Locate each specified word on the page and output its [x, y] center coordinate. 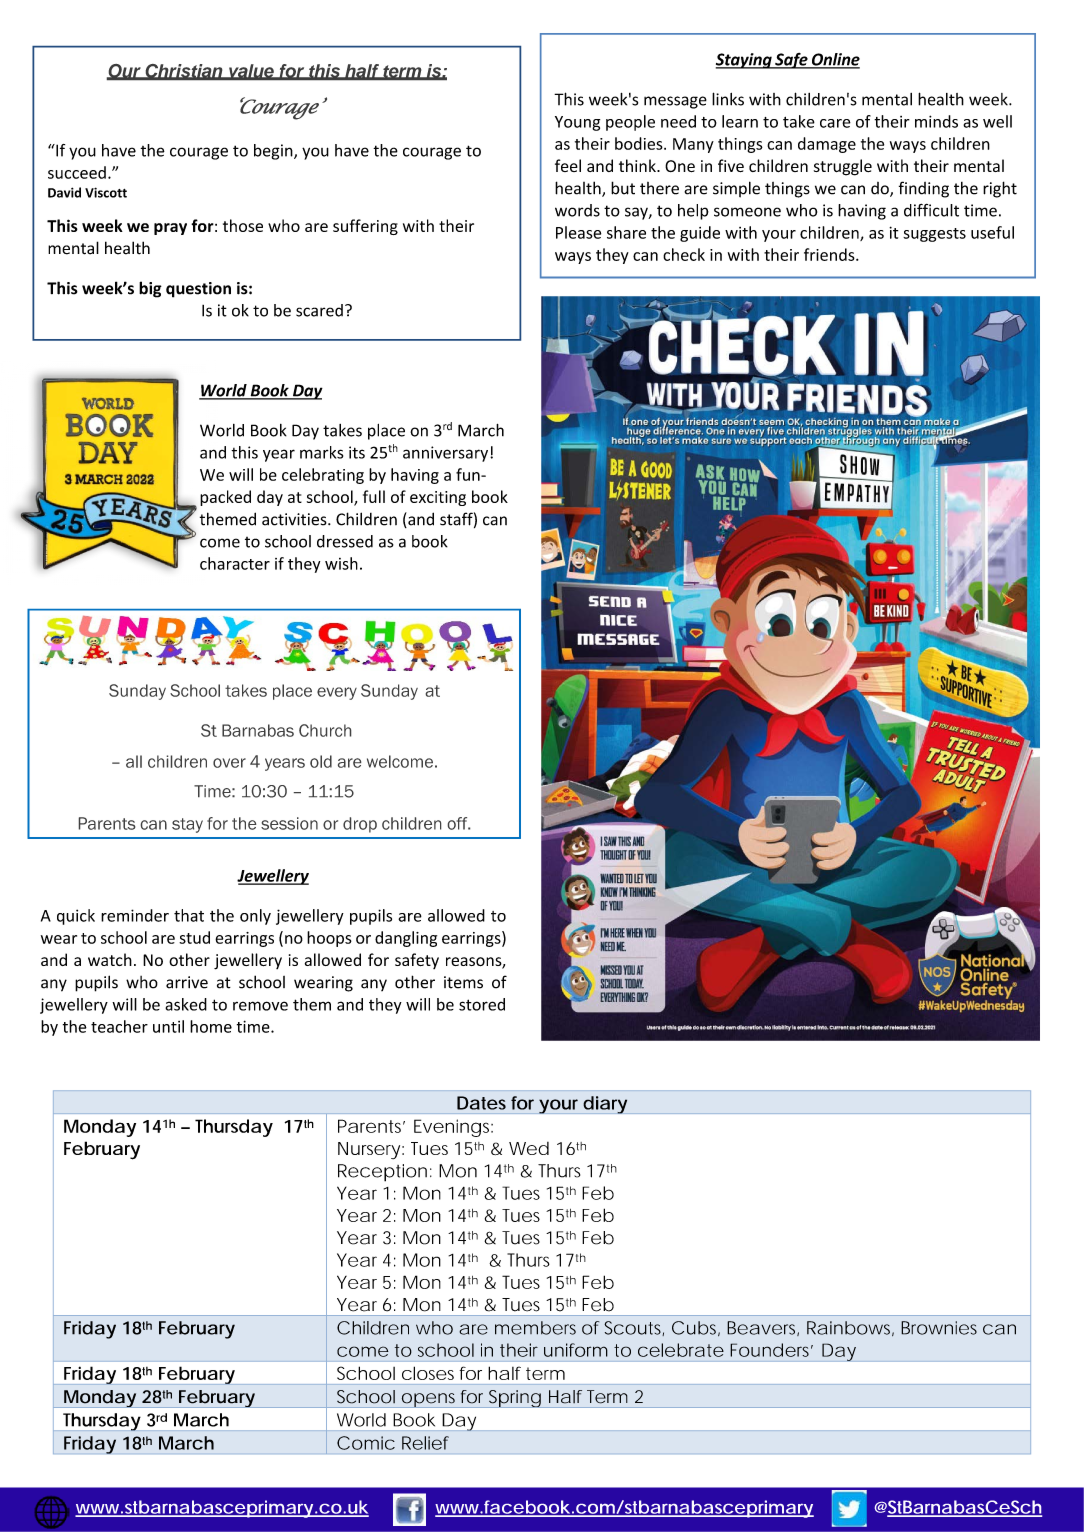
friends [830, 254]
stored [482, 1004]
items [463, 982]
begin [274, 152]
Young [577, 123]
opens [428, 1400]
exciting [438, 498]
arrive [187, 982]
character [235, 563]
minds [936, 121]
